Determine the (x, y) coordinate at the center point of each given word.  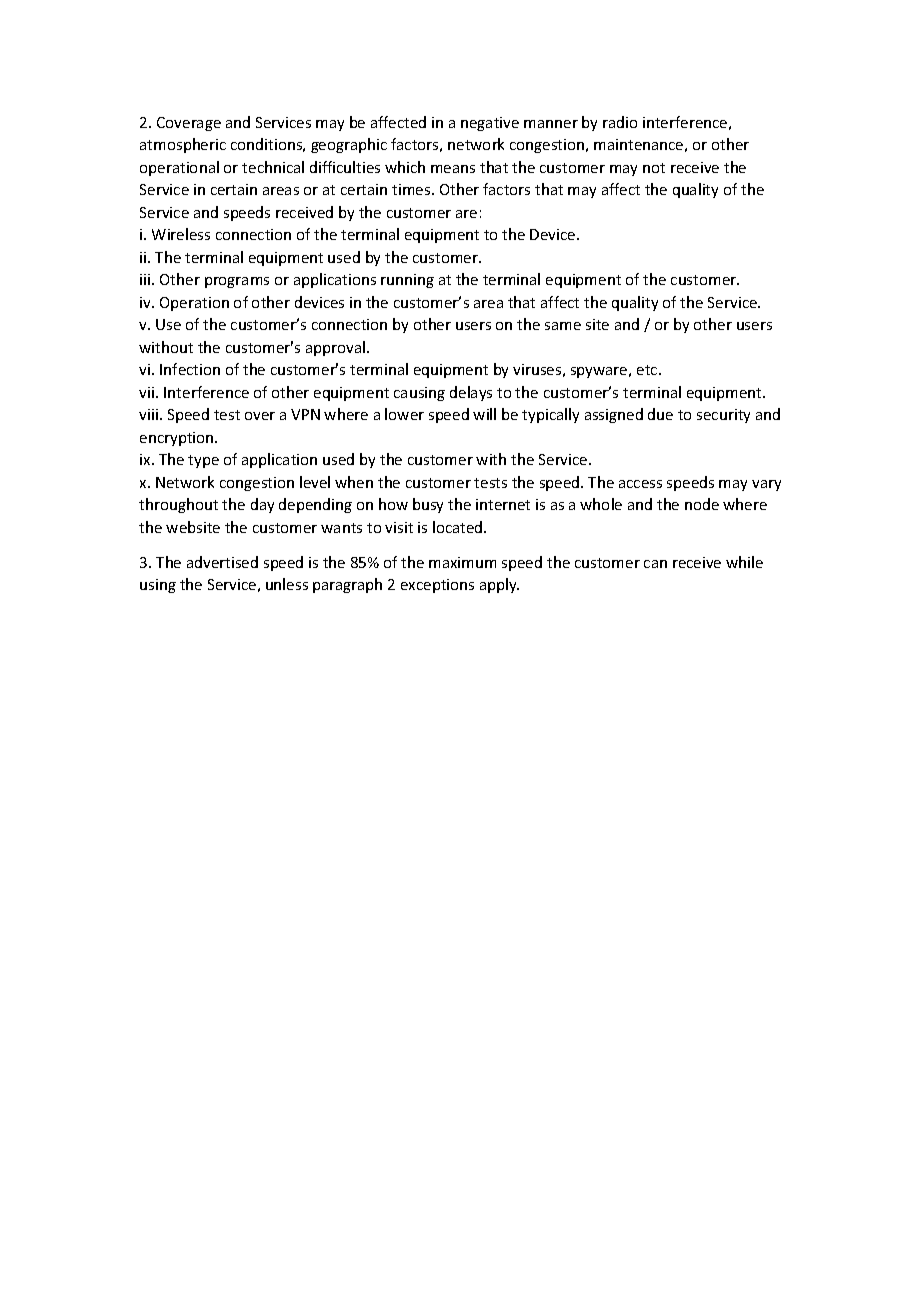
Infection (190, 369)
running (407, 281)
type (203, 461)
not (654, 168)
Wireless (181, 234)
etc (648, 370)
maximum (462, 562)
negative (490, 124)
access (640, 484)
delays (471, 393)
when (354, 482)
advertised (222, 562)
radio (620, 122)
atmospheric (183, 145)
